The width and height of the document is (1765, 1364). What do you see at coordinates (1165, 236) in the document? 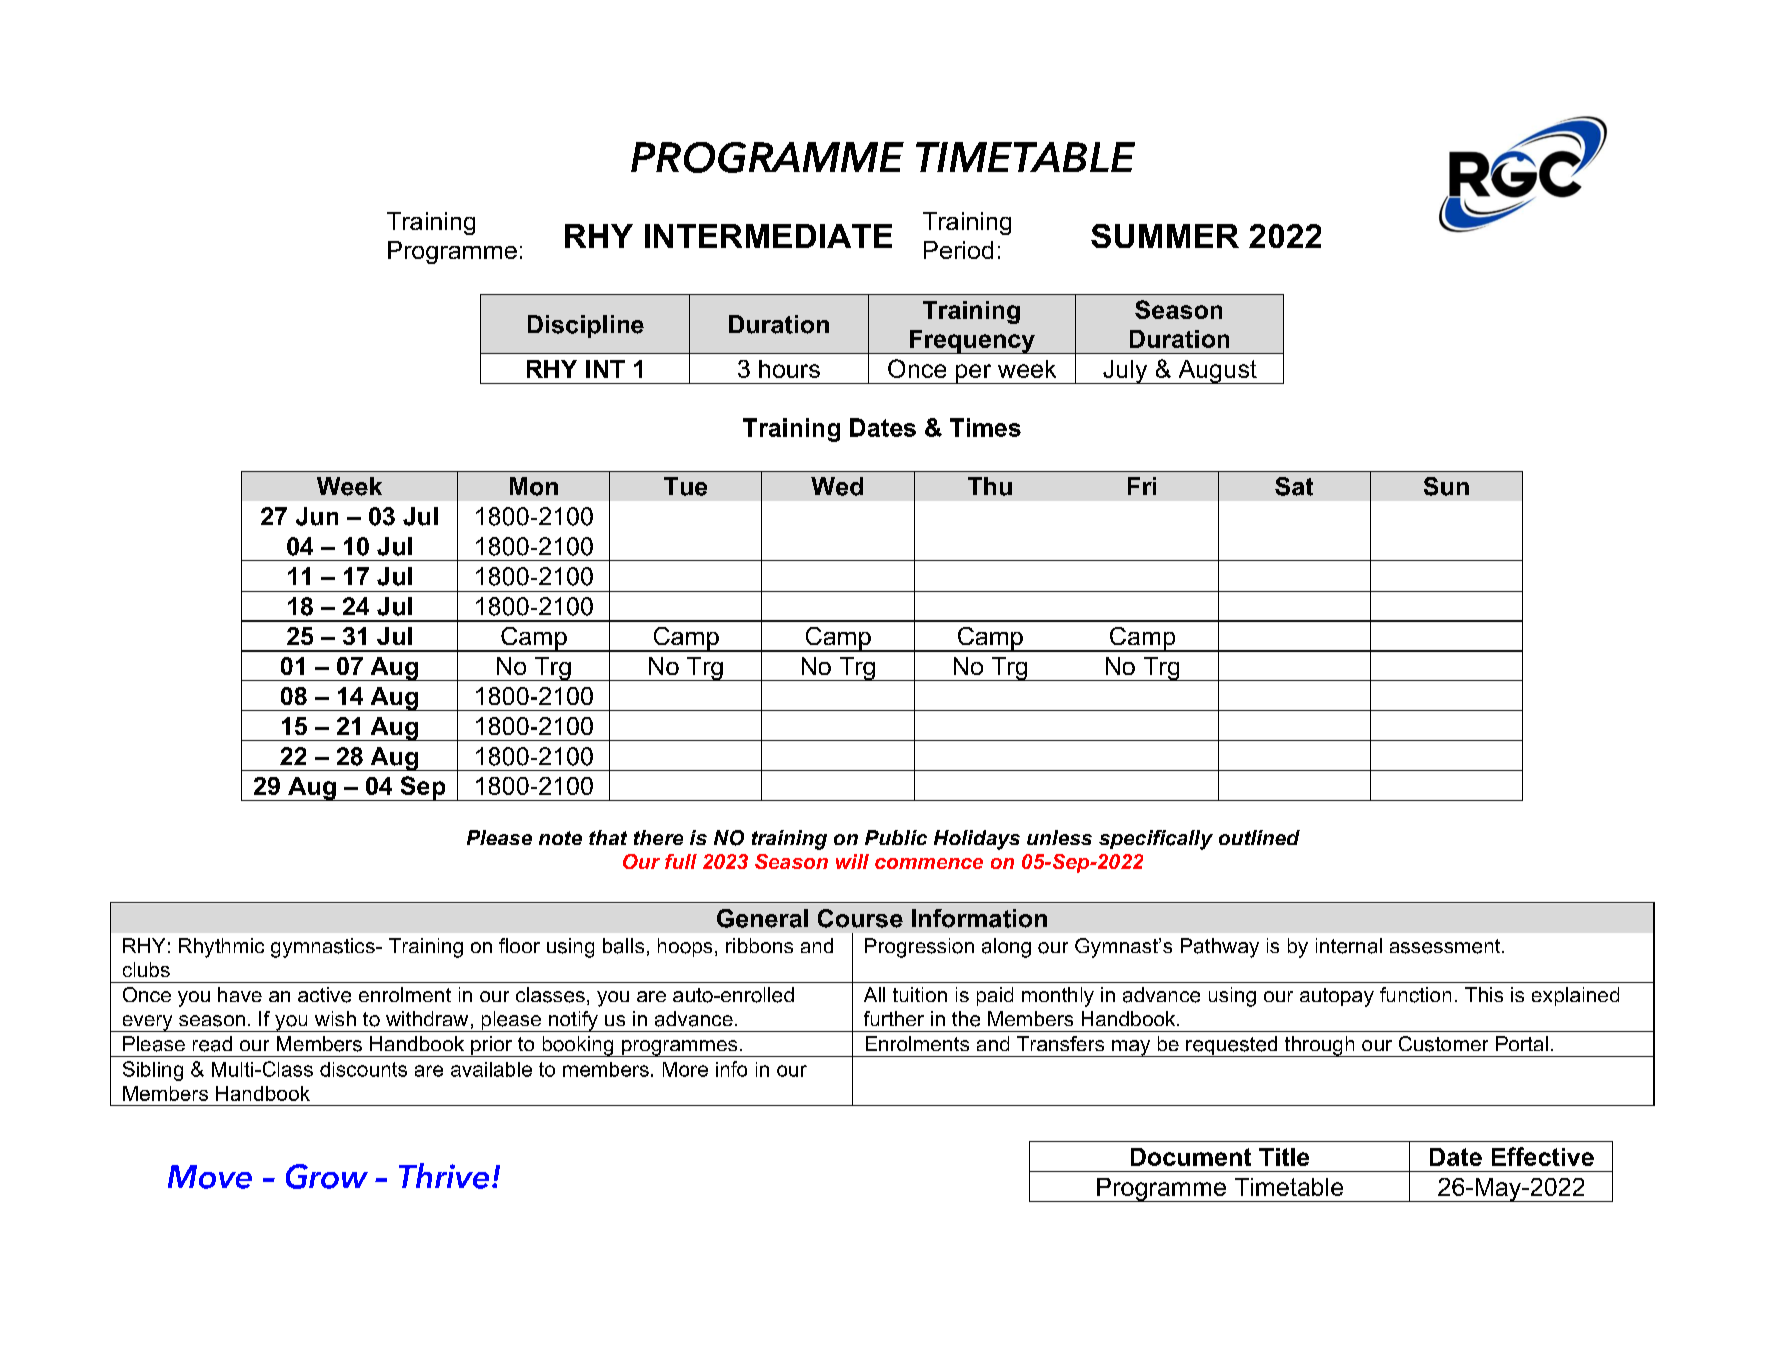
I see `SUMMER` at bounding box center [1165, 236].
